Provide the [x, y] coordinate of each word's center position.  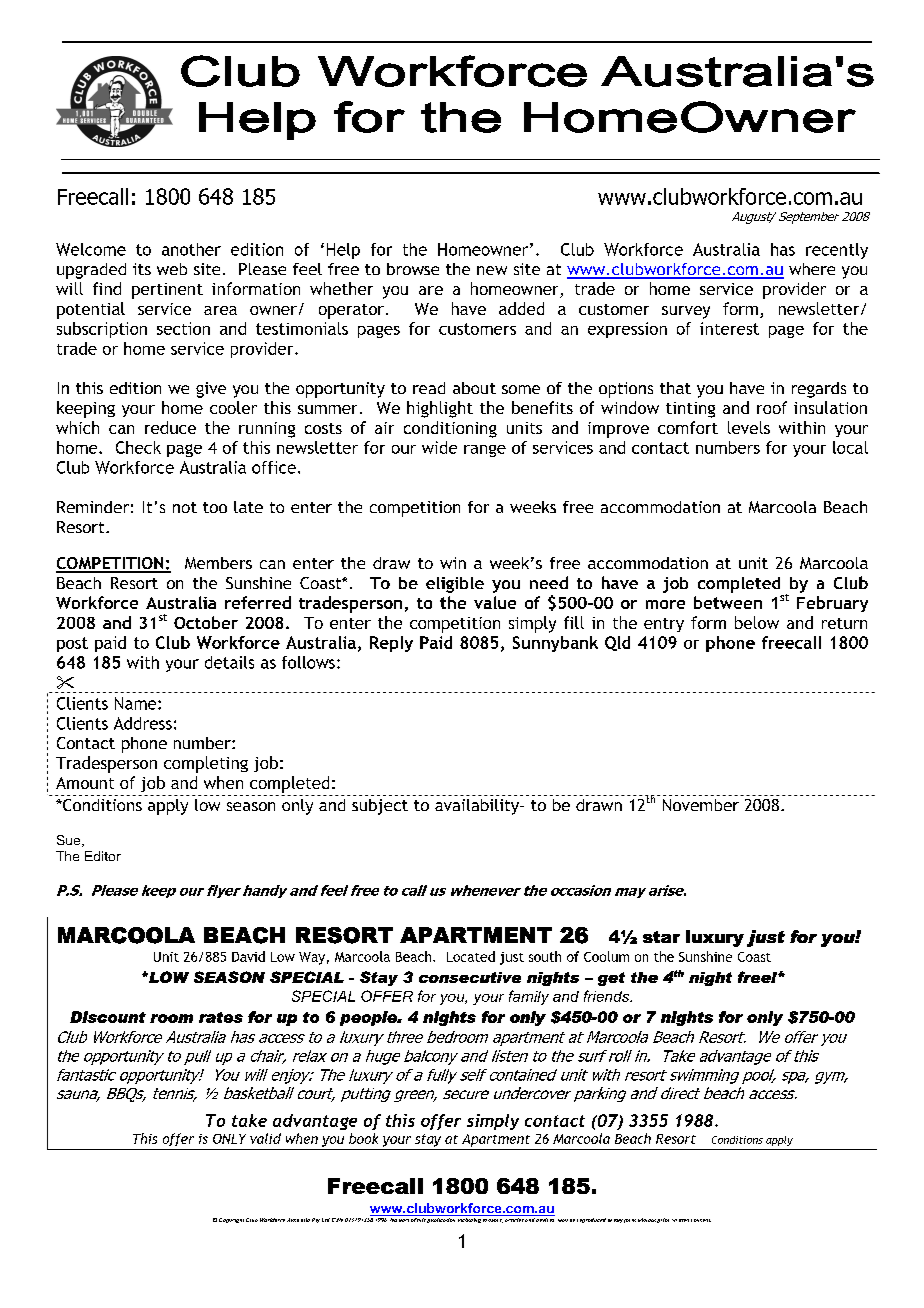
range [485, 451]
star [661, 937]
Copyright [231, 1220]
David [248, 956]
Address [143, 723]
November [701, 805]
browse [413, 269]
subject [380, 807]
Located [471, 956]
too [215, 507]
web [172, 269]
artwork [492, 1219]
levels [749, 427]
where [812, 269]
